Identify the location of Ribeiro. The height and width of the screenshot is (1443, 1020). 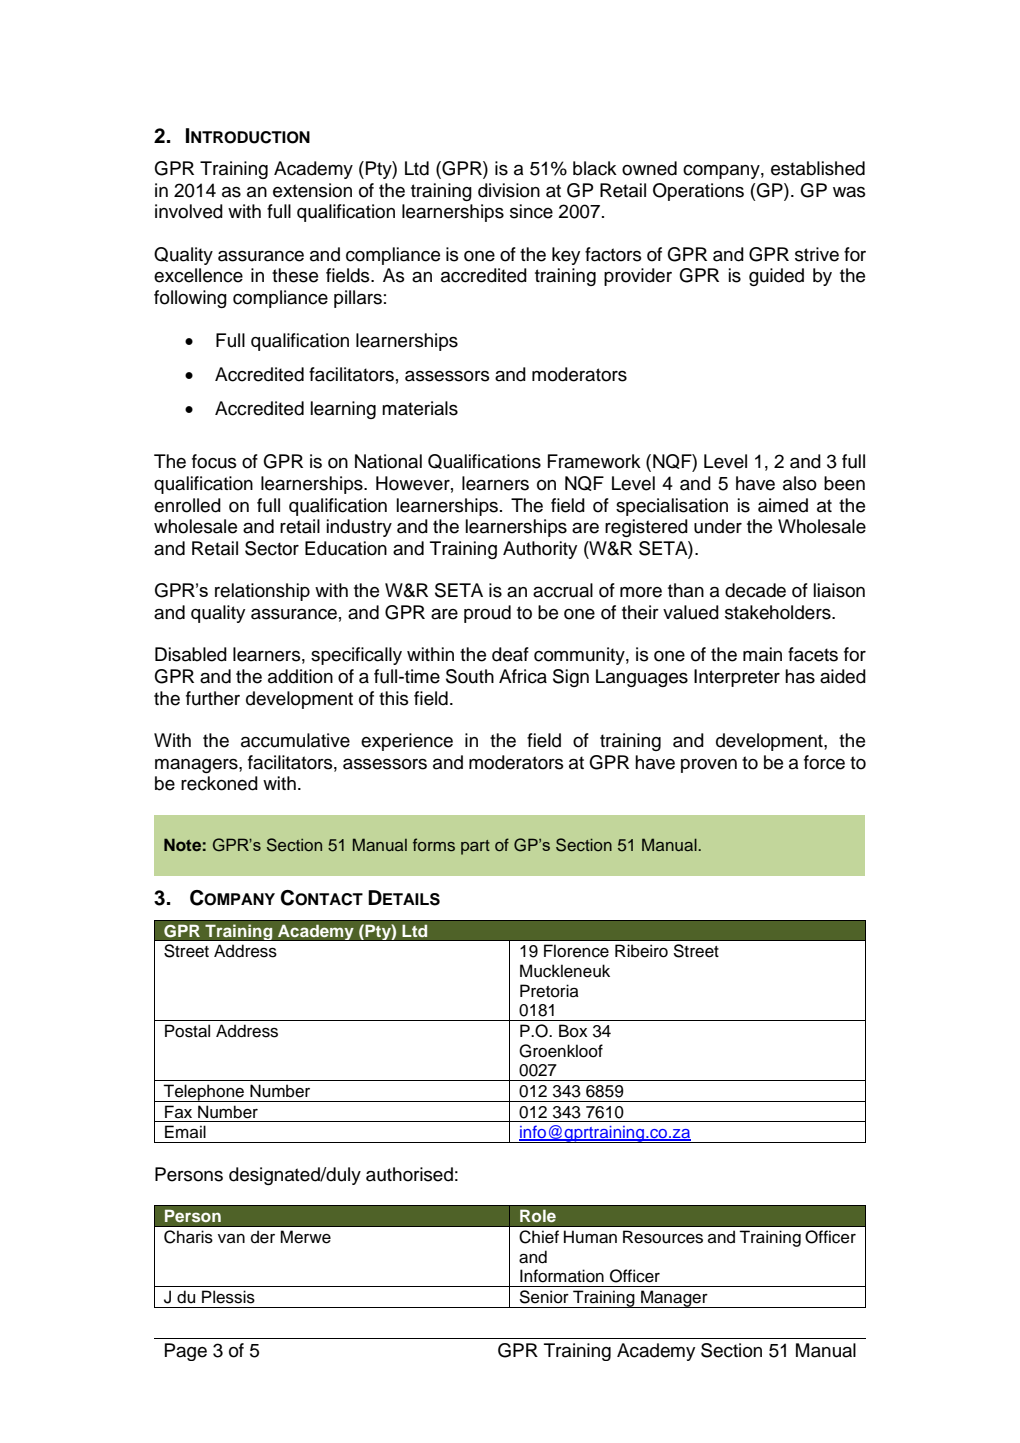
(641, 951).
